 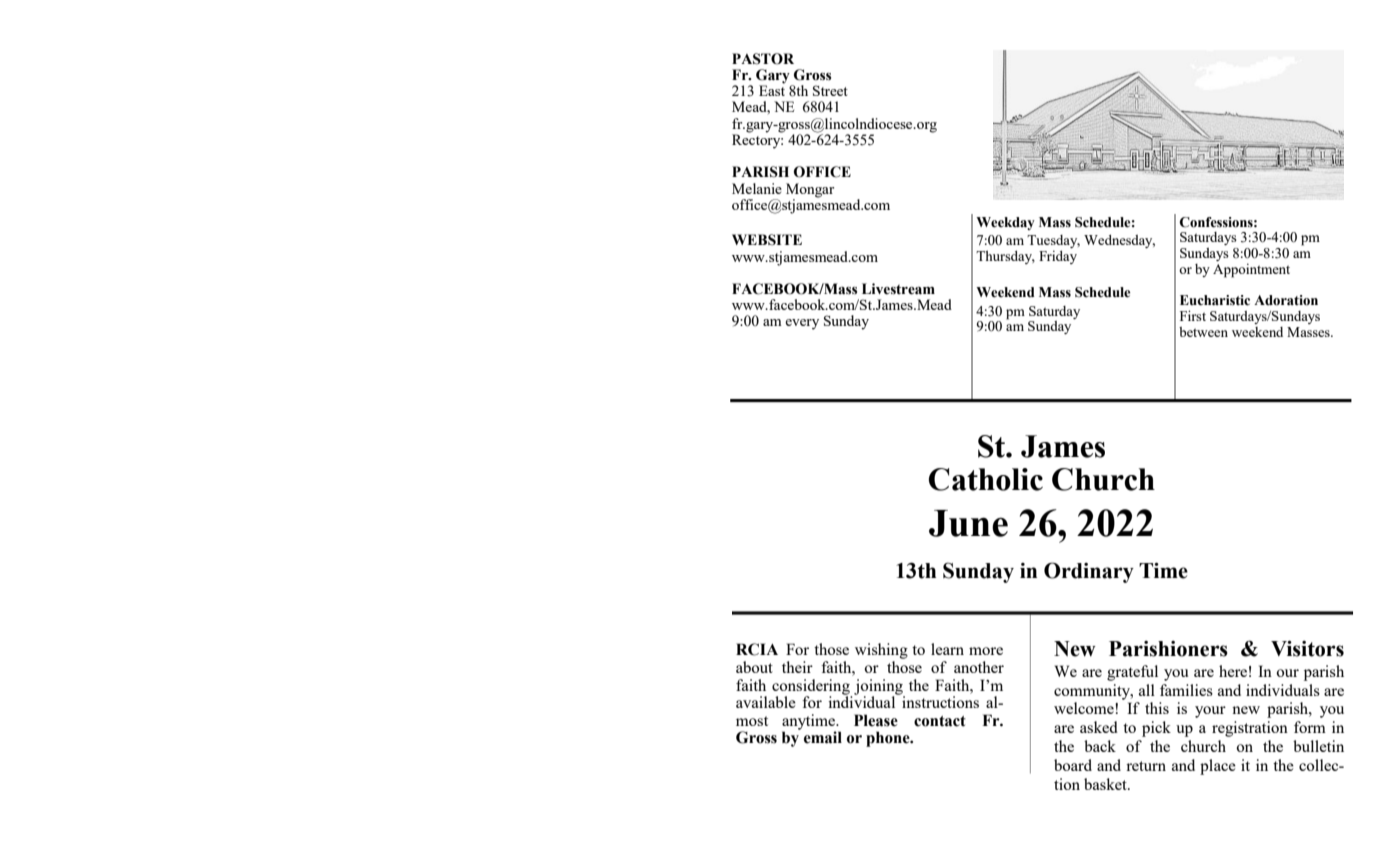 I want to click on June, so click(x=968, y=523).
